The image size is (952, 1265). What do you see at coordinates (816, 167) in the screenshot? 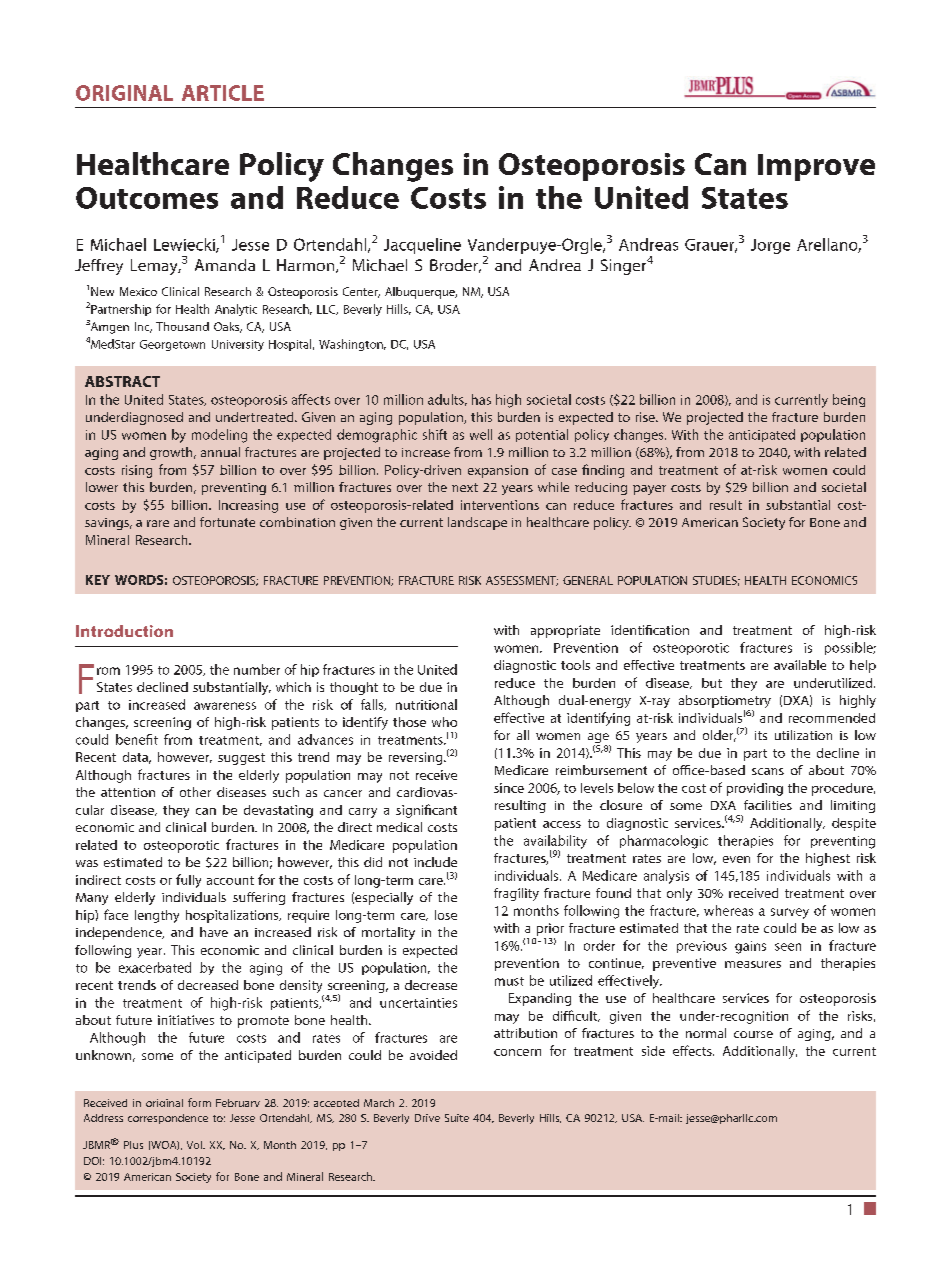
I see `Improve` at bounding box center [816, 167].
